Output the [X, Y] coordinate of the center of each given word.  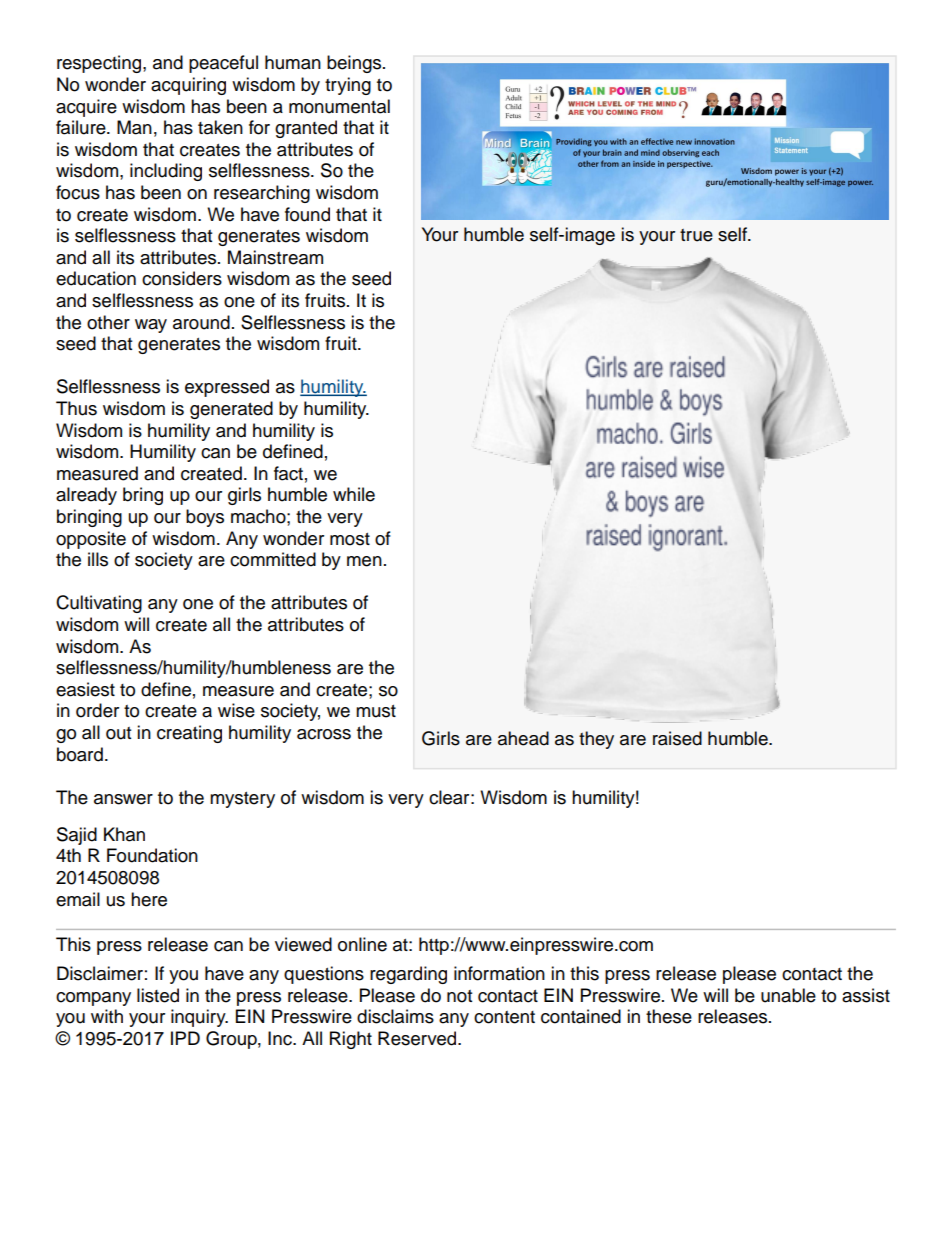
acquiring [188, 86]
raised [677, 738]
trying [348, 86]
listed [158, 995]
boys [205, 518]
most [350, 539]
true [696, 235]
